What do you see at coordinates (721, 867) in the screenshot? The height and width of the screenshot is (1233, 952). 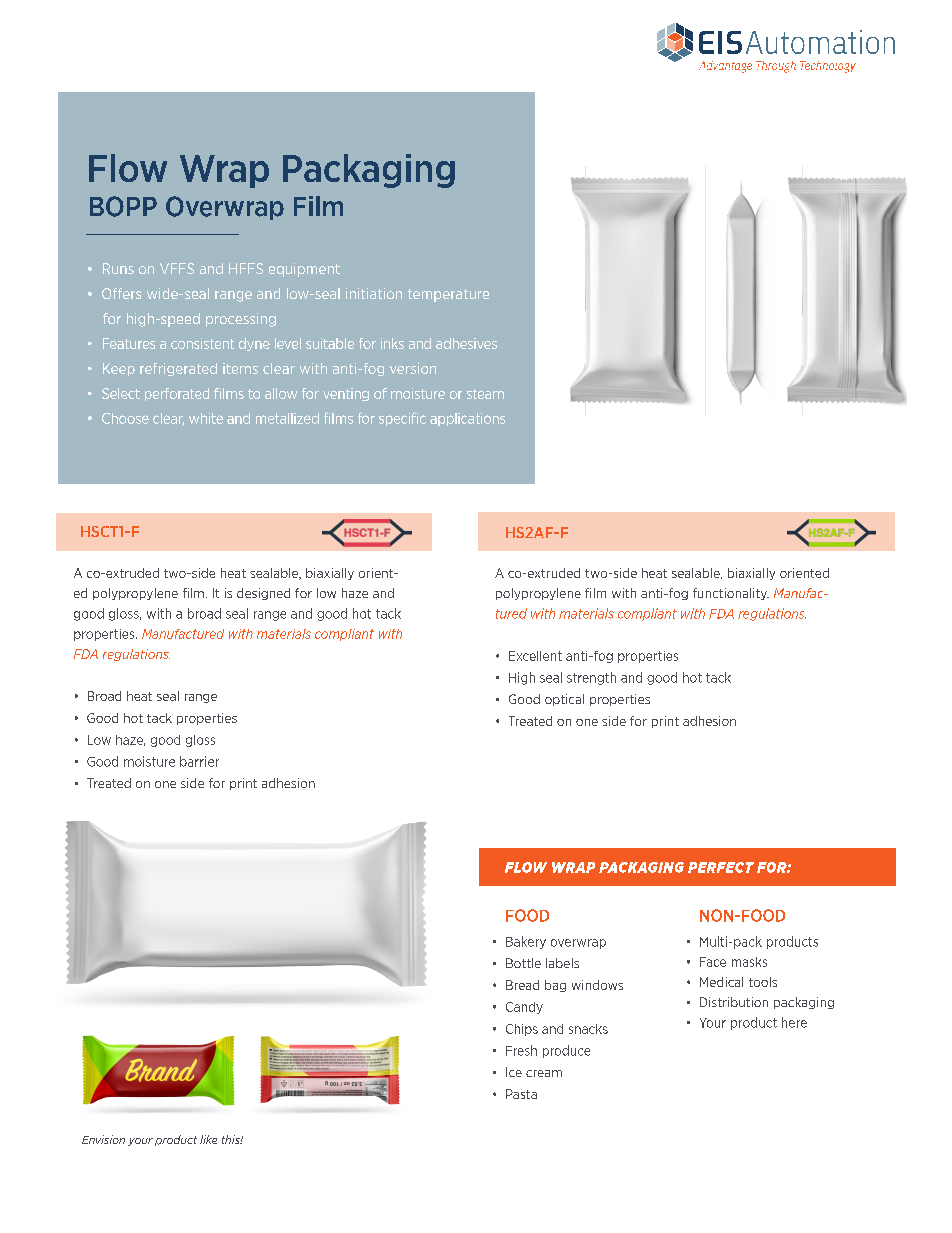 I see `PERFECT` at bounding box center [721, 867].
